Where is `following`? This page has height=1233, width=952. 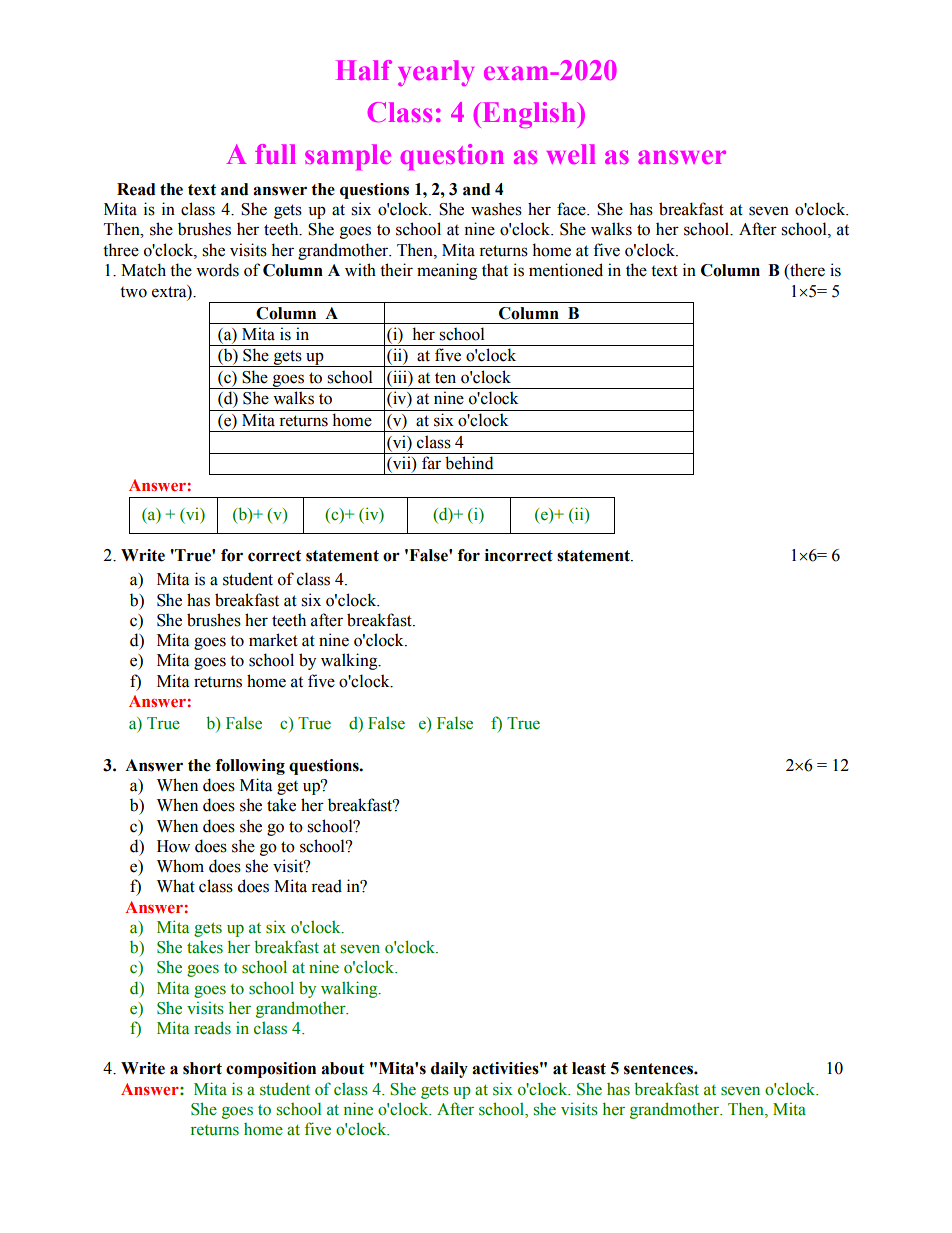
following is located at coordinates (250, 767).
